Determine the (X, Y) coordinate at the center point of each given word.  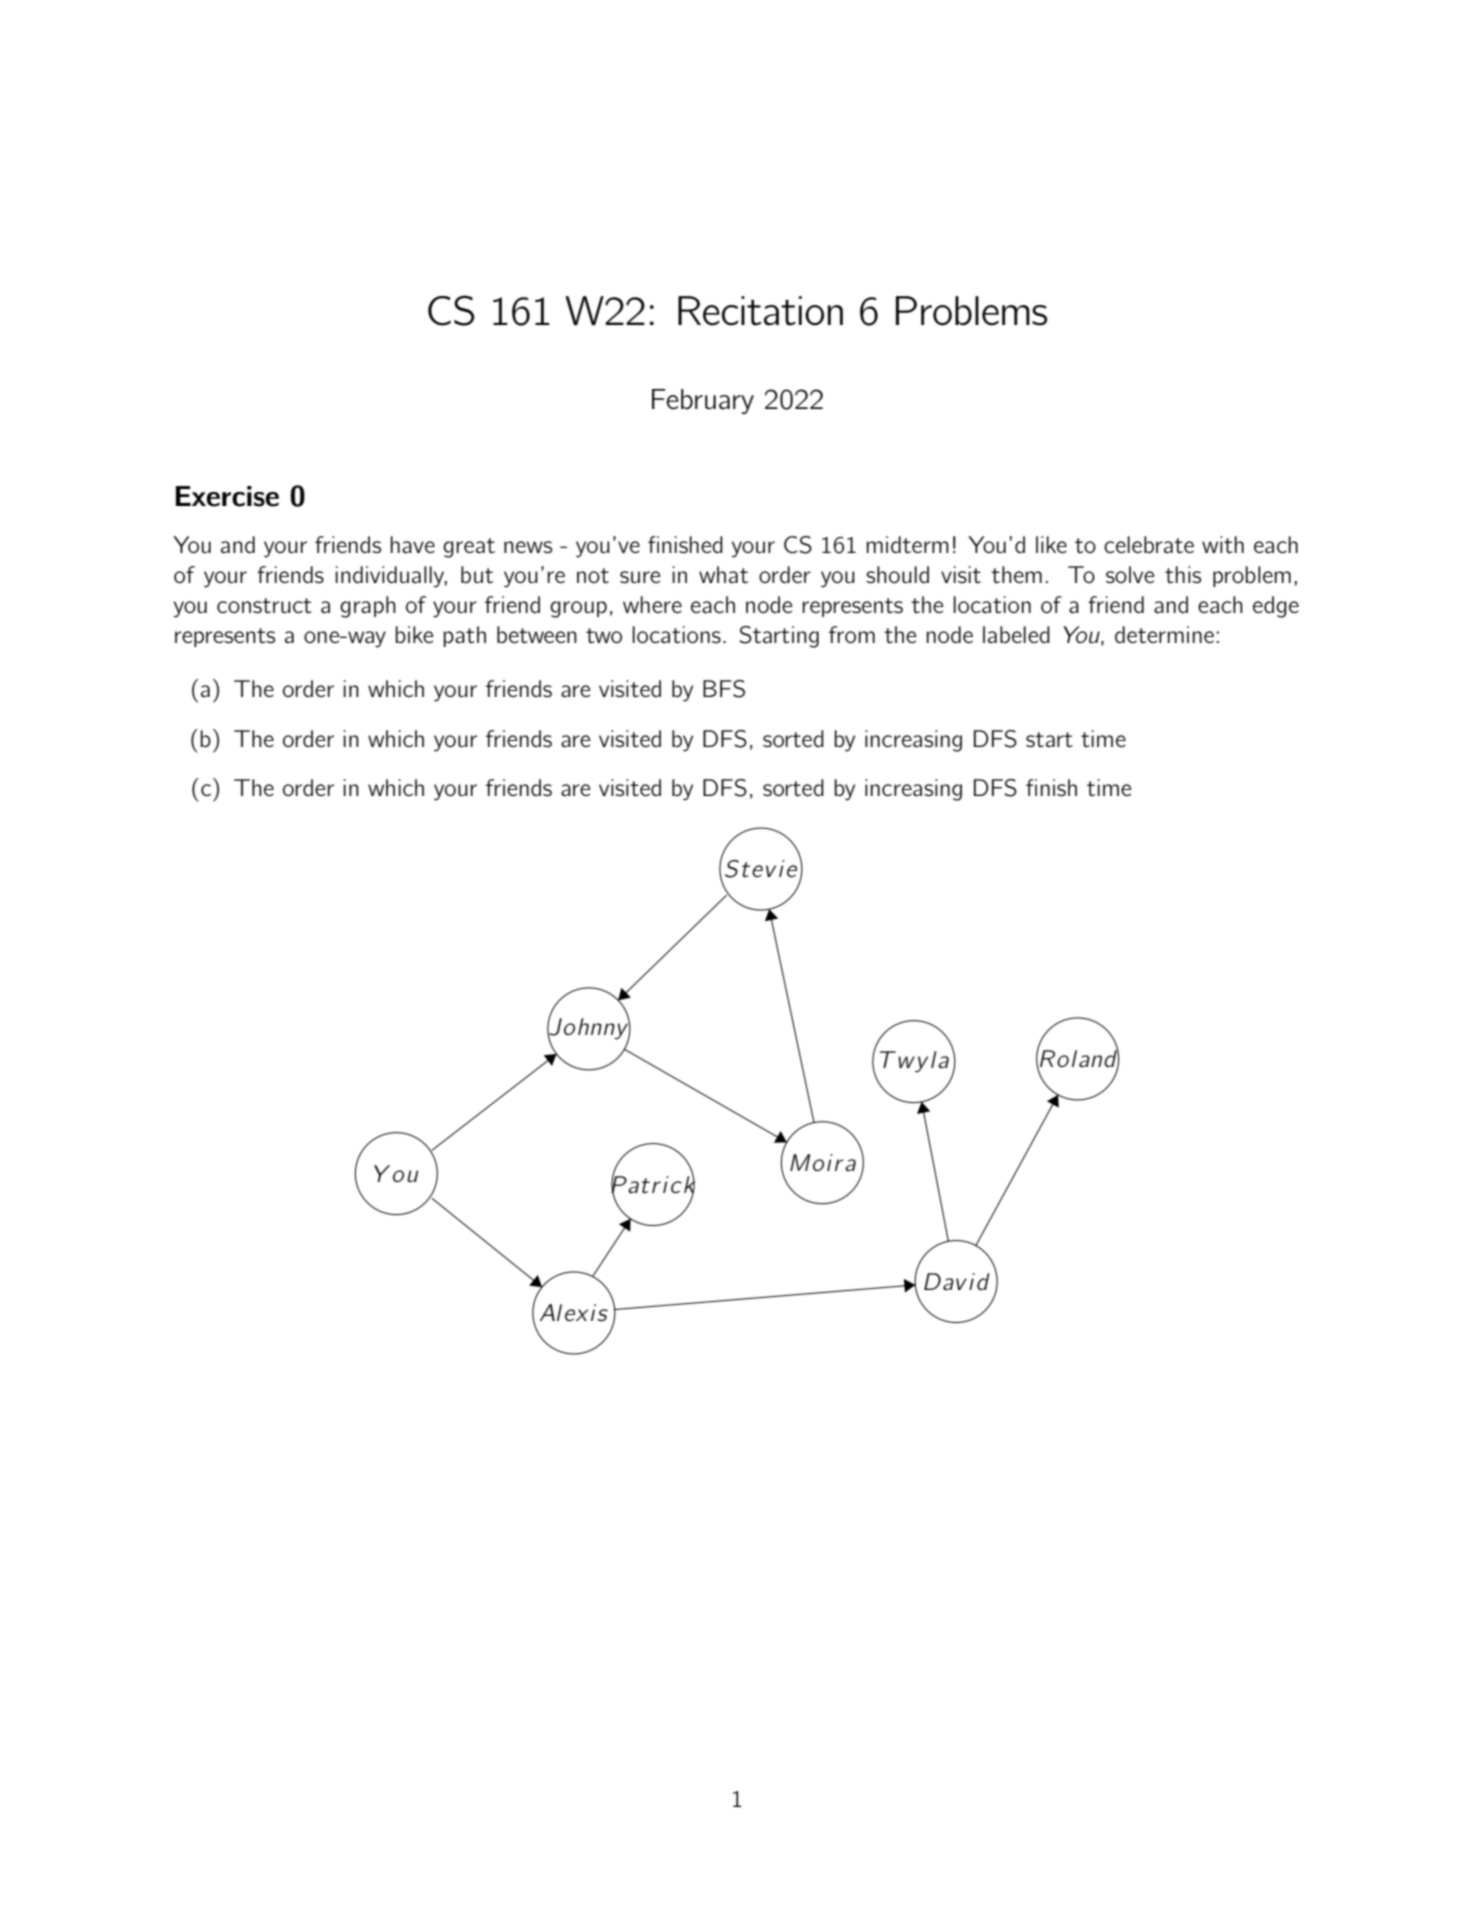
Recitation (760, 311)
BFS (724, 689)
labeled (1016, 634)
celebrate (1149, 544)
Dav (945, 1281)
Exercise (227, 496)
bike (414, 634)
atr (644, 1185)
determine (1164, 634)
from (852, 634)
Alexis (574, 1313)
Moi (811, 1162)
